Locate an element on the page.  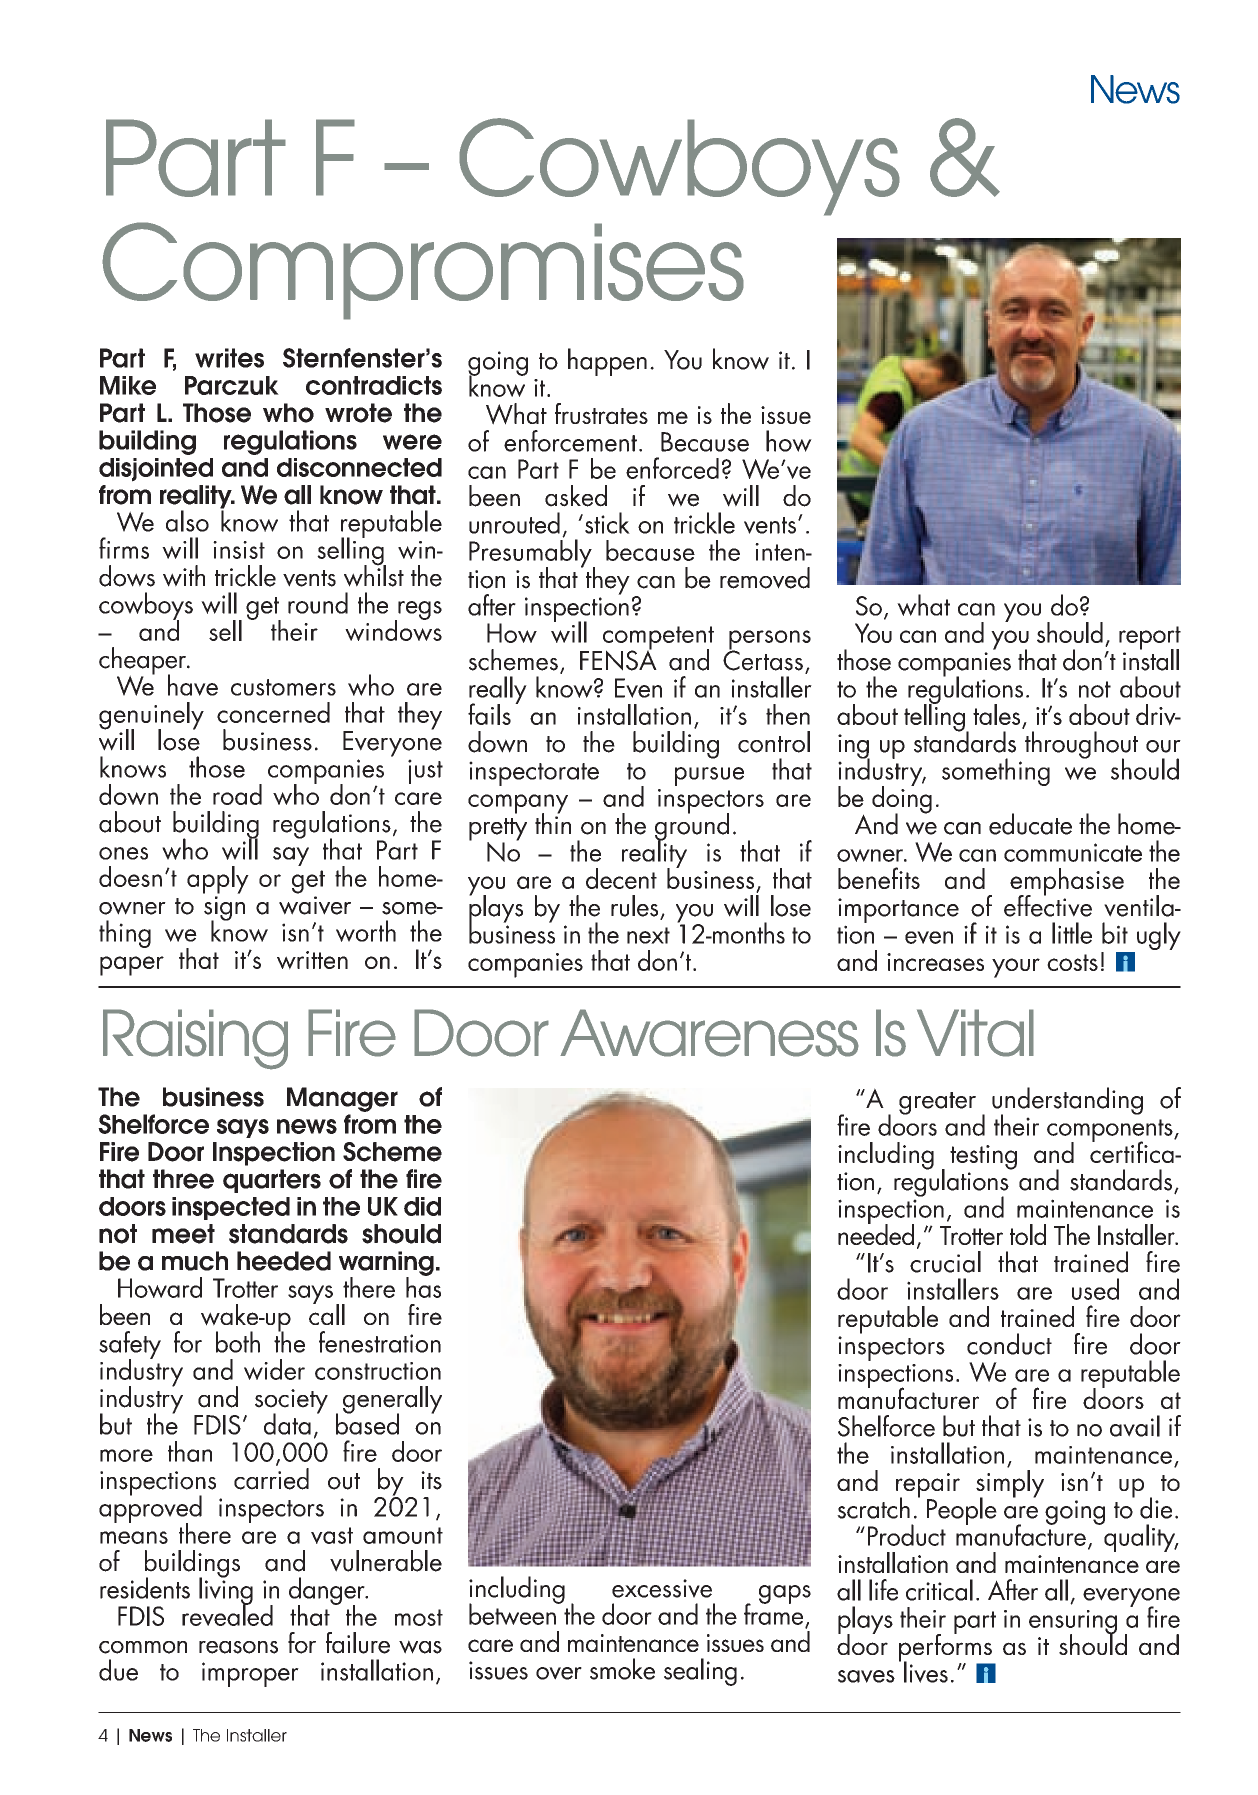
happen is located at coordinates (607, 362).
